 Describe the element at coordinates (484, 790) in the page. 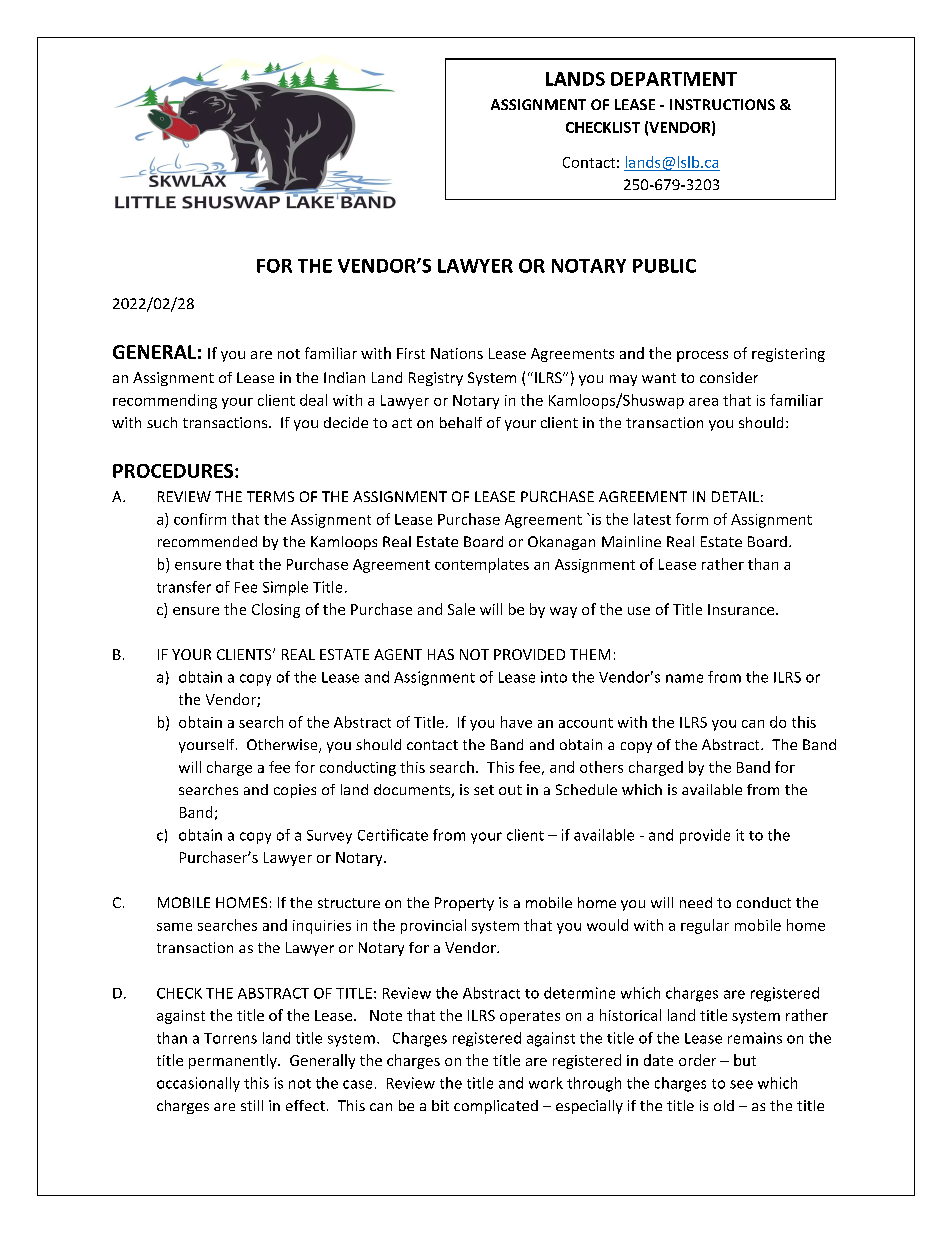

I see `set` at that location.
